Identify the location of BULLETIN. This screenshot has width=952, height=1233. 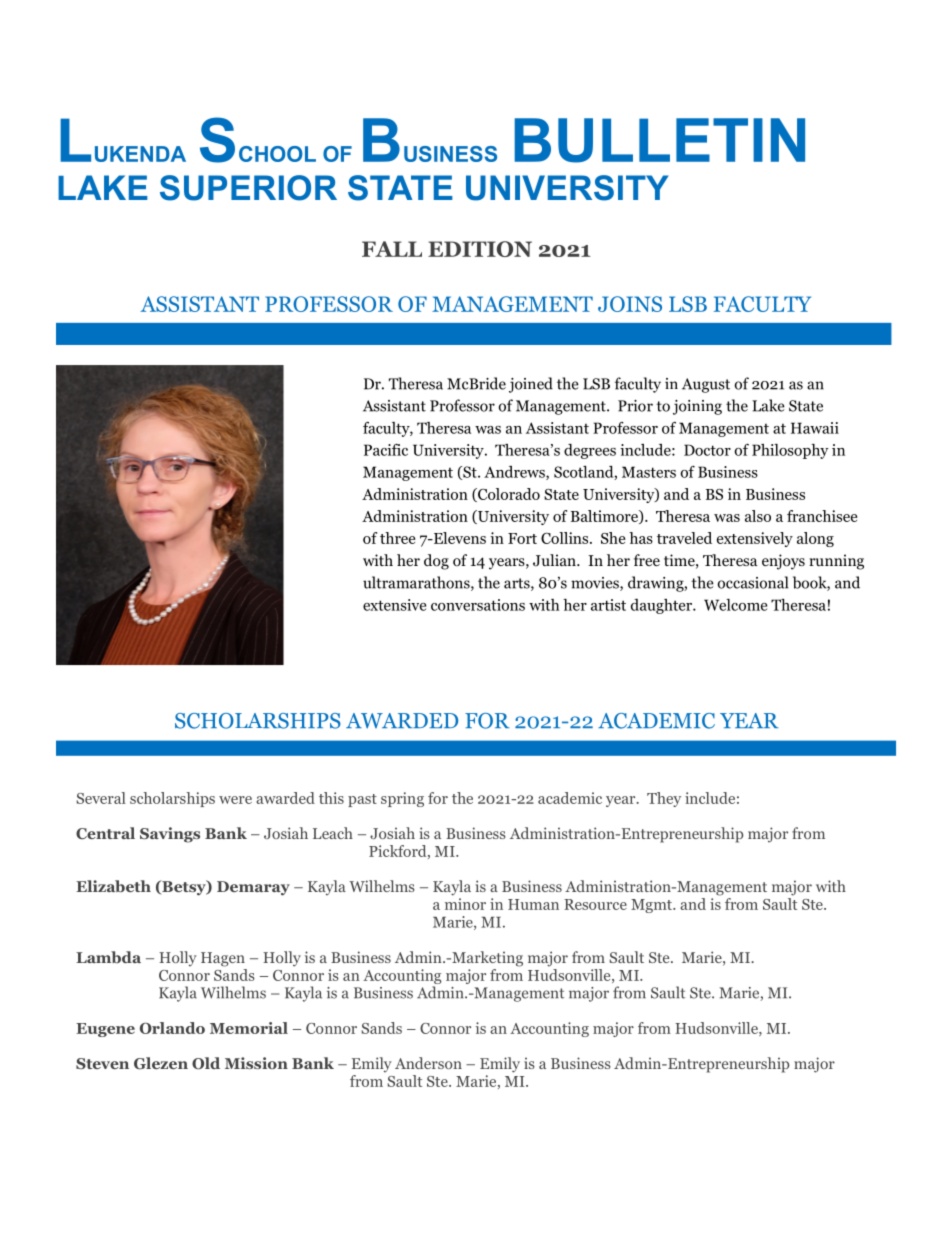
(659, 140).
